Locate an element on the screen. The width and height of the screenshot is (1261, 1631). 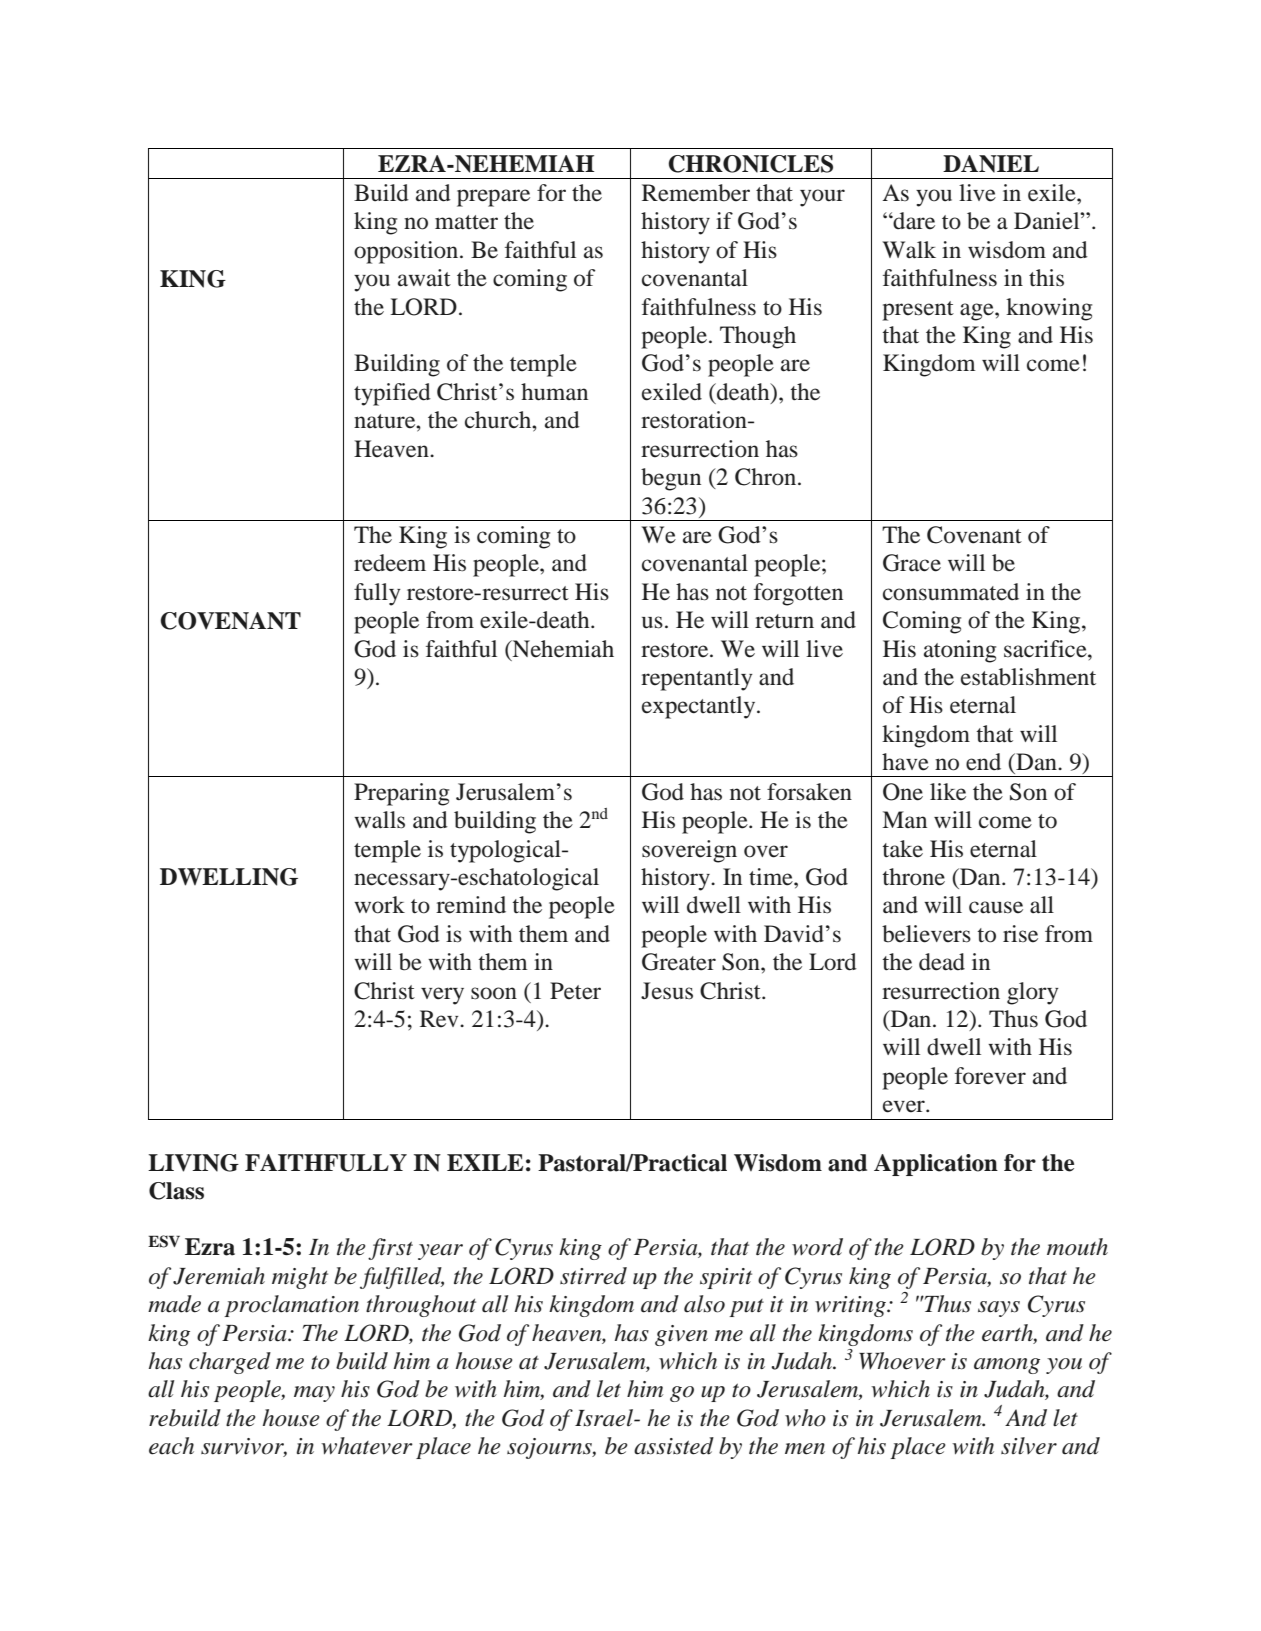
dare is located at coordinates (913, 221).
